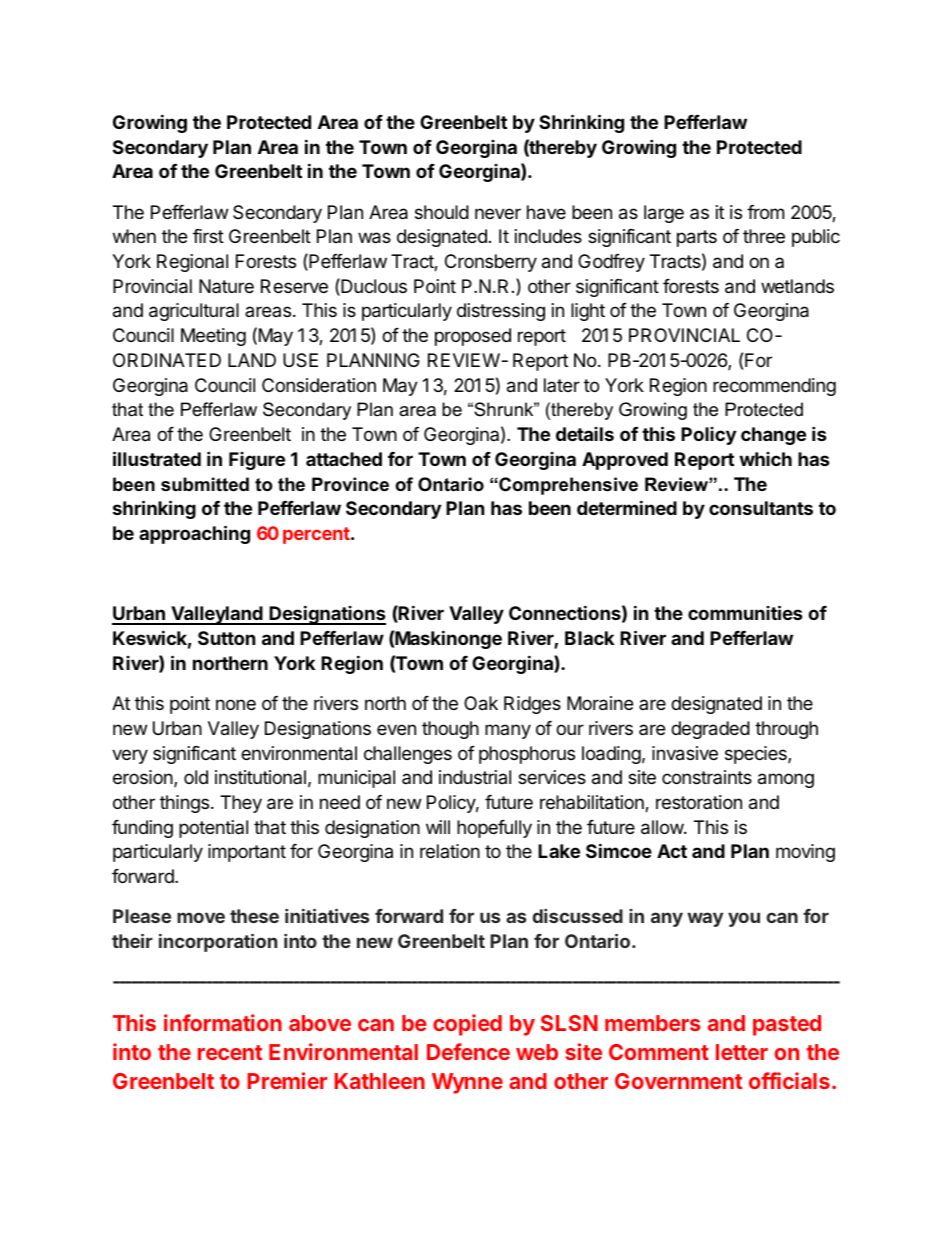 The image size is (952, 1233). What do you see at coordinates (774, 387) in the screenshot?
I see `recommending` at bounding box center [774, 387].
